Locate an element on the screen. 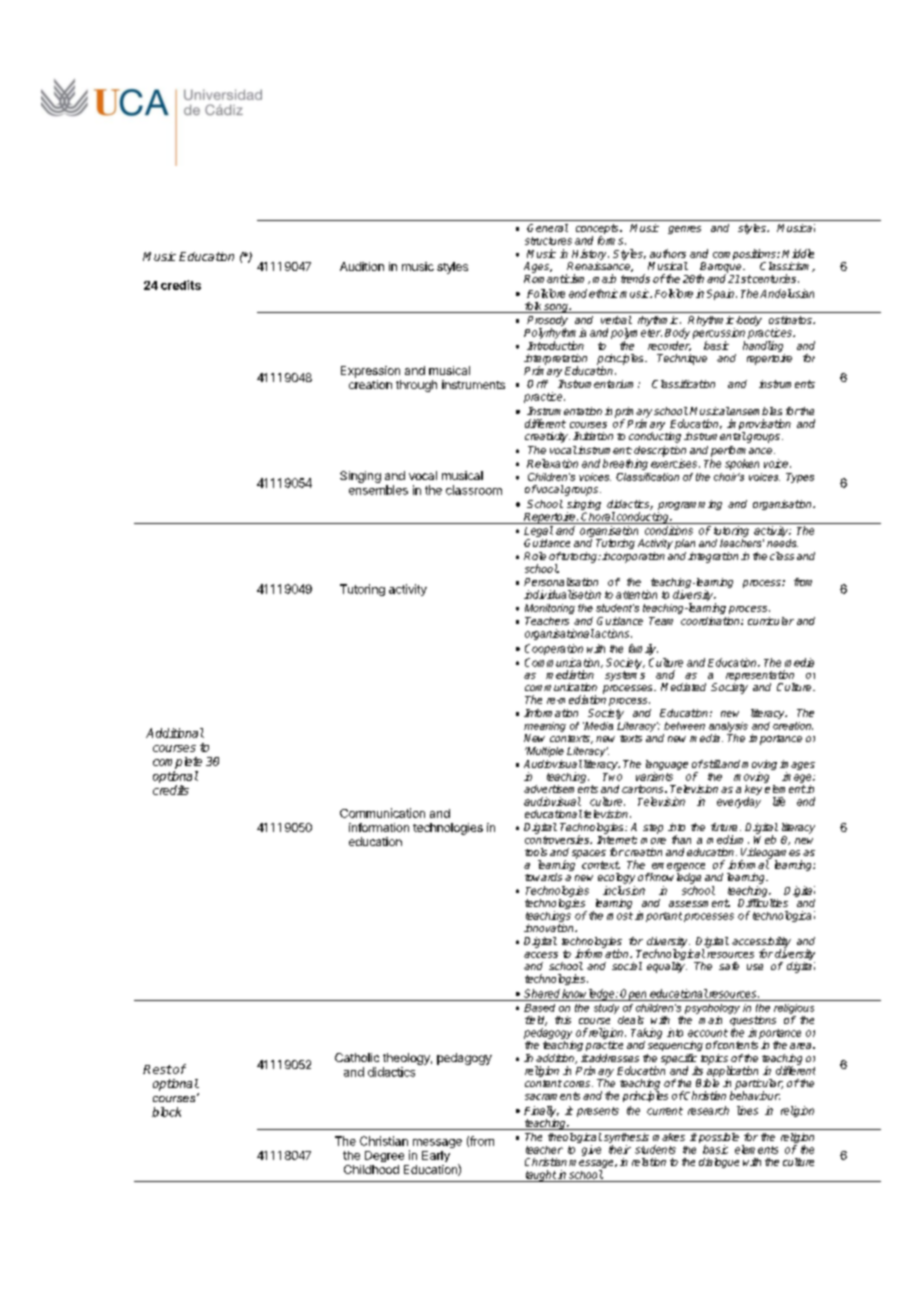  Rest is located at coordinates (157, 1069).
